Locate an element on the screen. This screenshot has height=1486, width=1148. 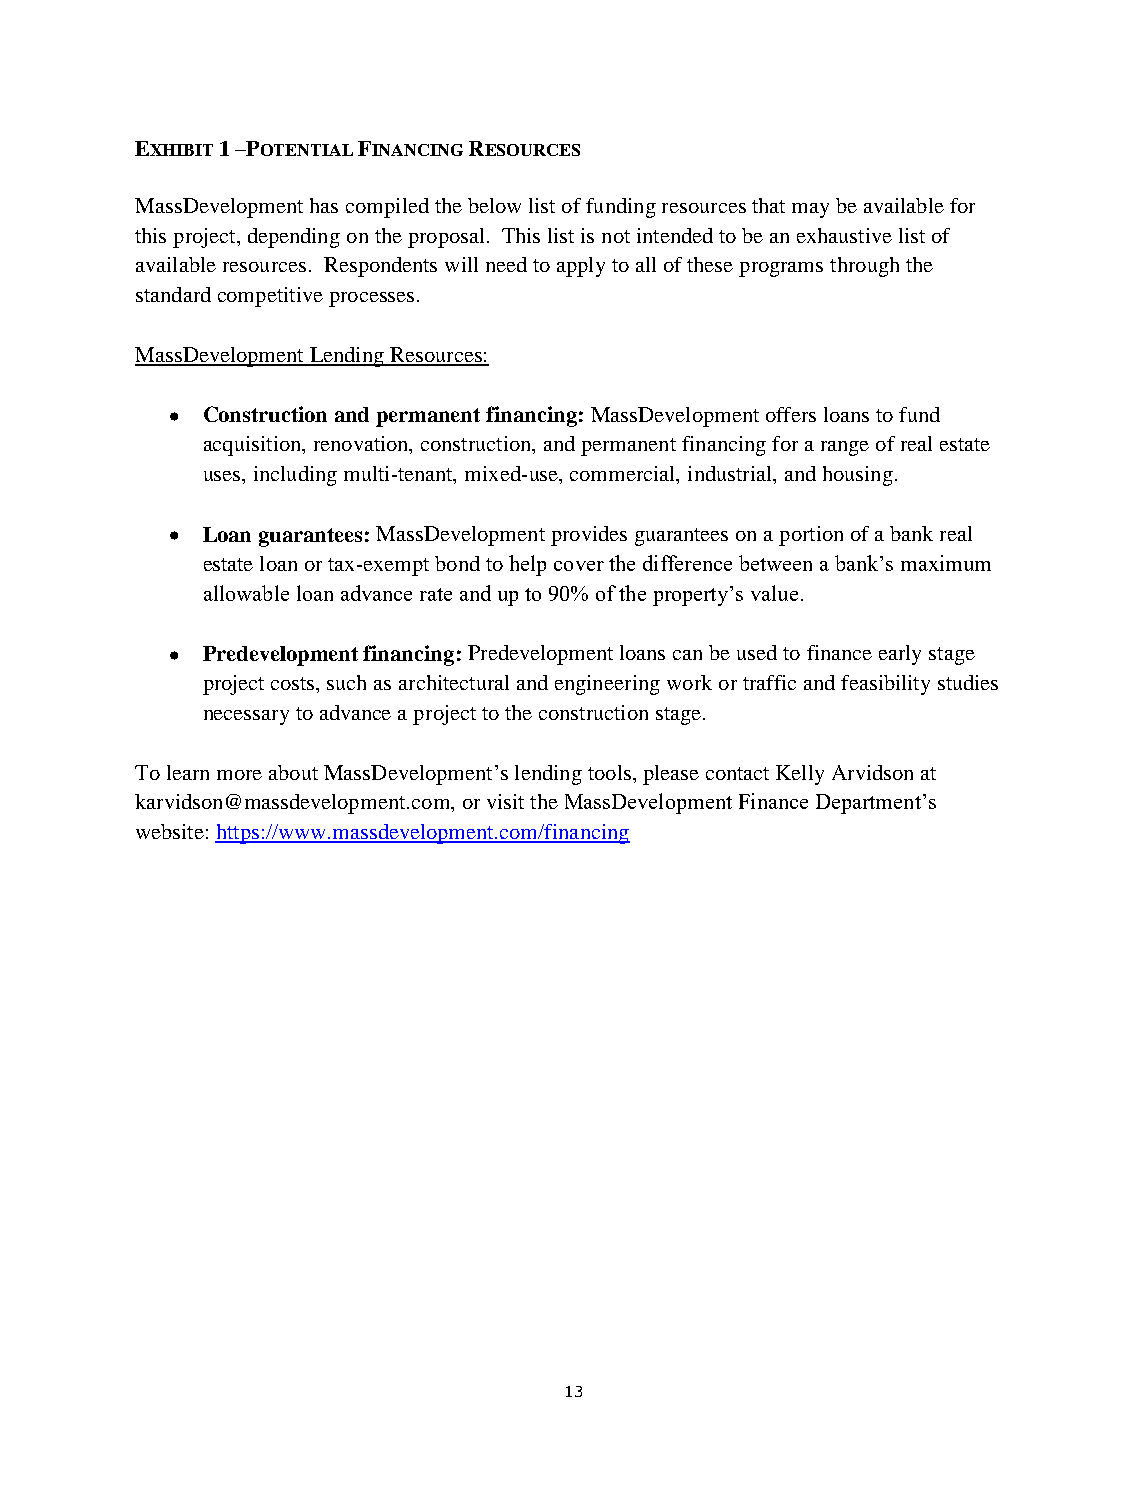
depending is located at coordinates (294, 238).
